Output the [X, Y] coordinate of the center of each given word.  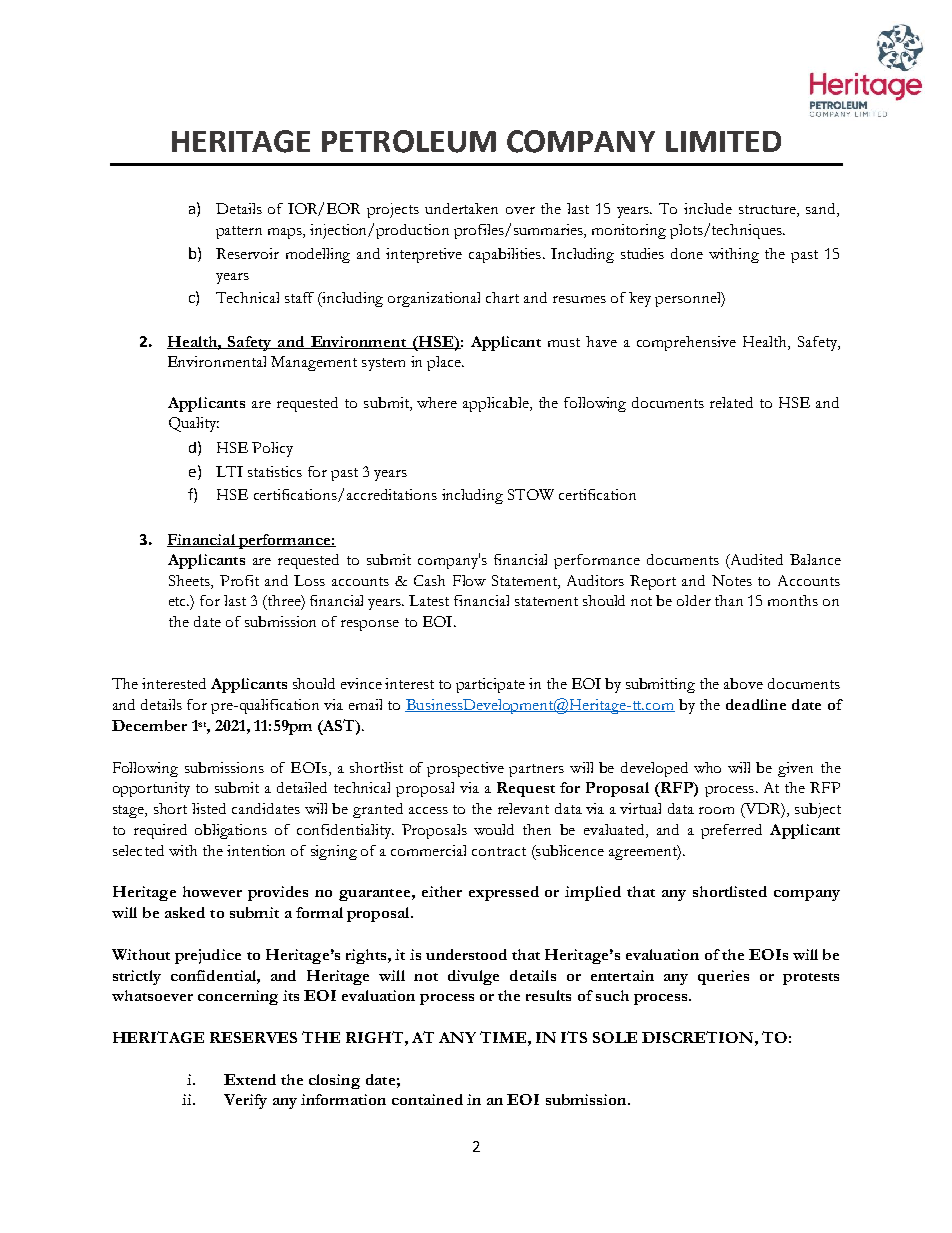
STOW [531, 494]
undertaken [461, 208]
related [731, 402]
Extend [250, 1079]
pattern [239, 232]
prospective [465, 769]
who [707, 767]
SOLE [615, 1037]
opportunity [151, 789]
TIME [504, 1037]
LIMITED [723, 141]
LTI [229, 471]
